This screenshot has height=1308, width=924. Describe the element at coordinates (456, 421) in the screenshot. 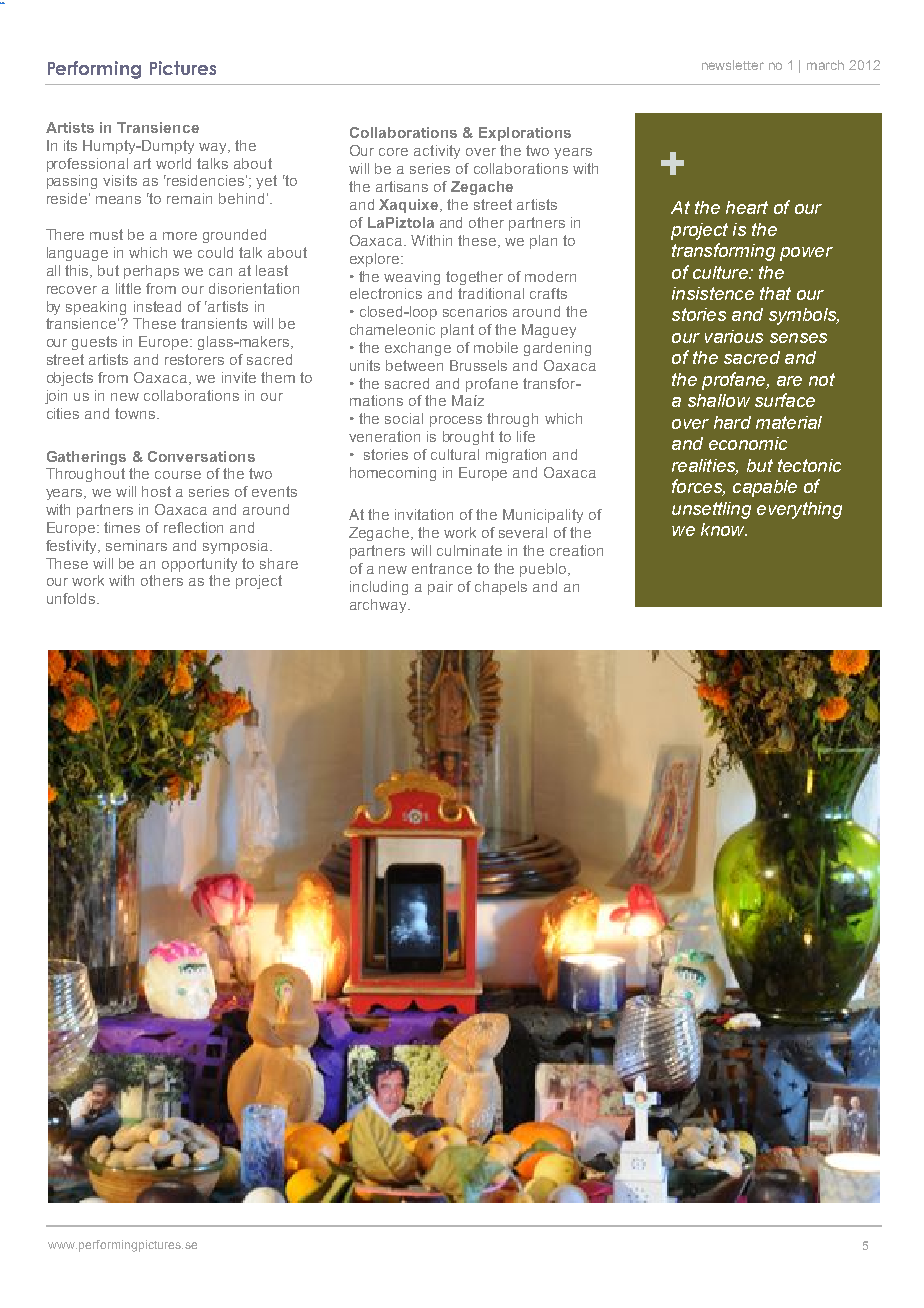

I see `process` at that location.
